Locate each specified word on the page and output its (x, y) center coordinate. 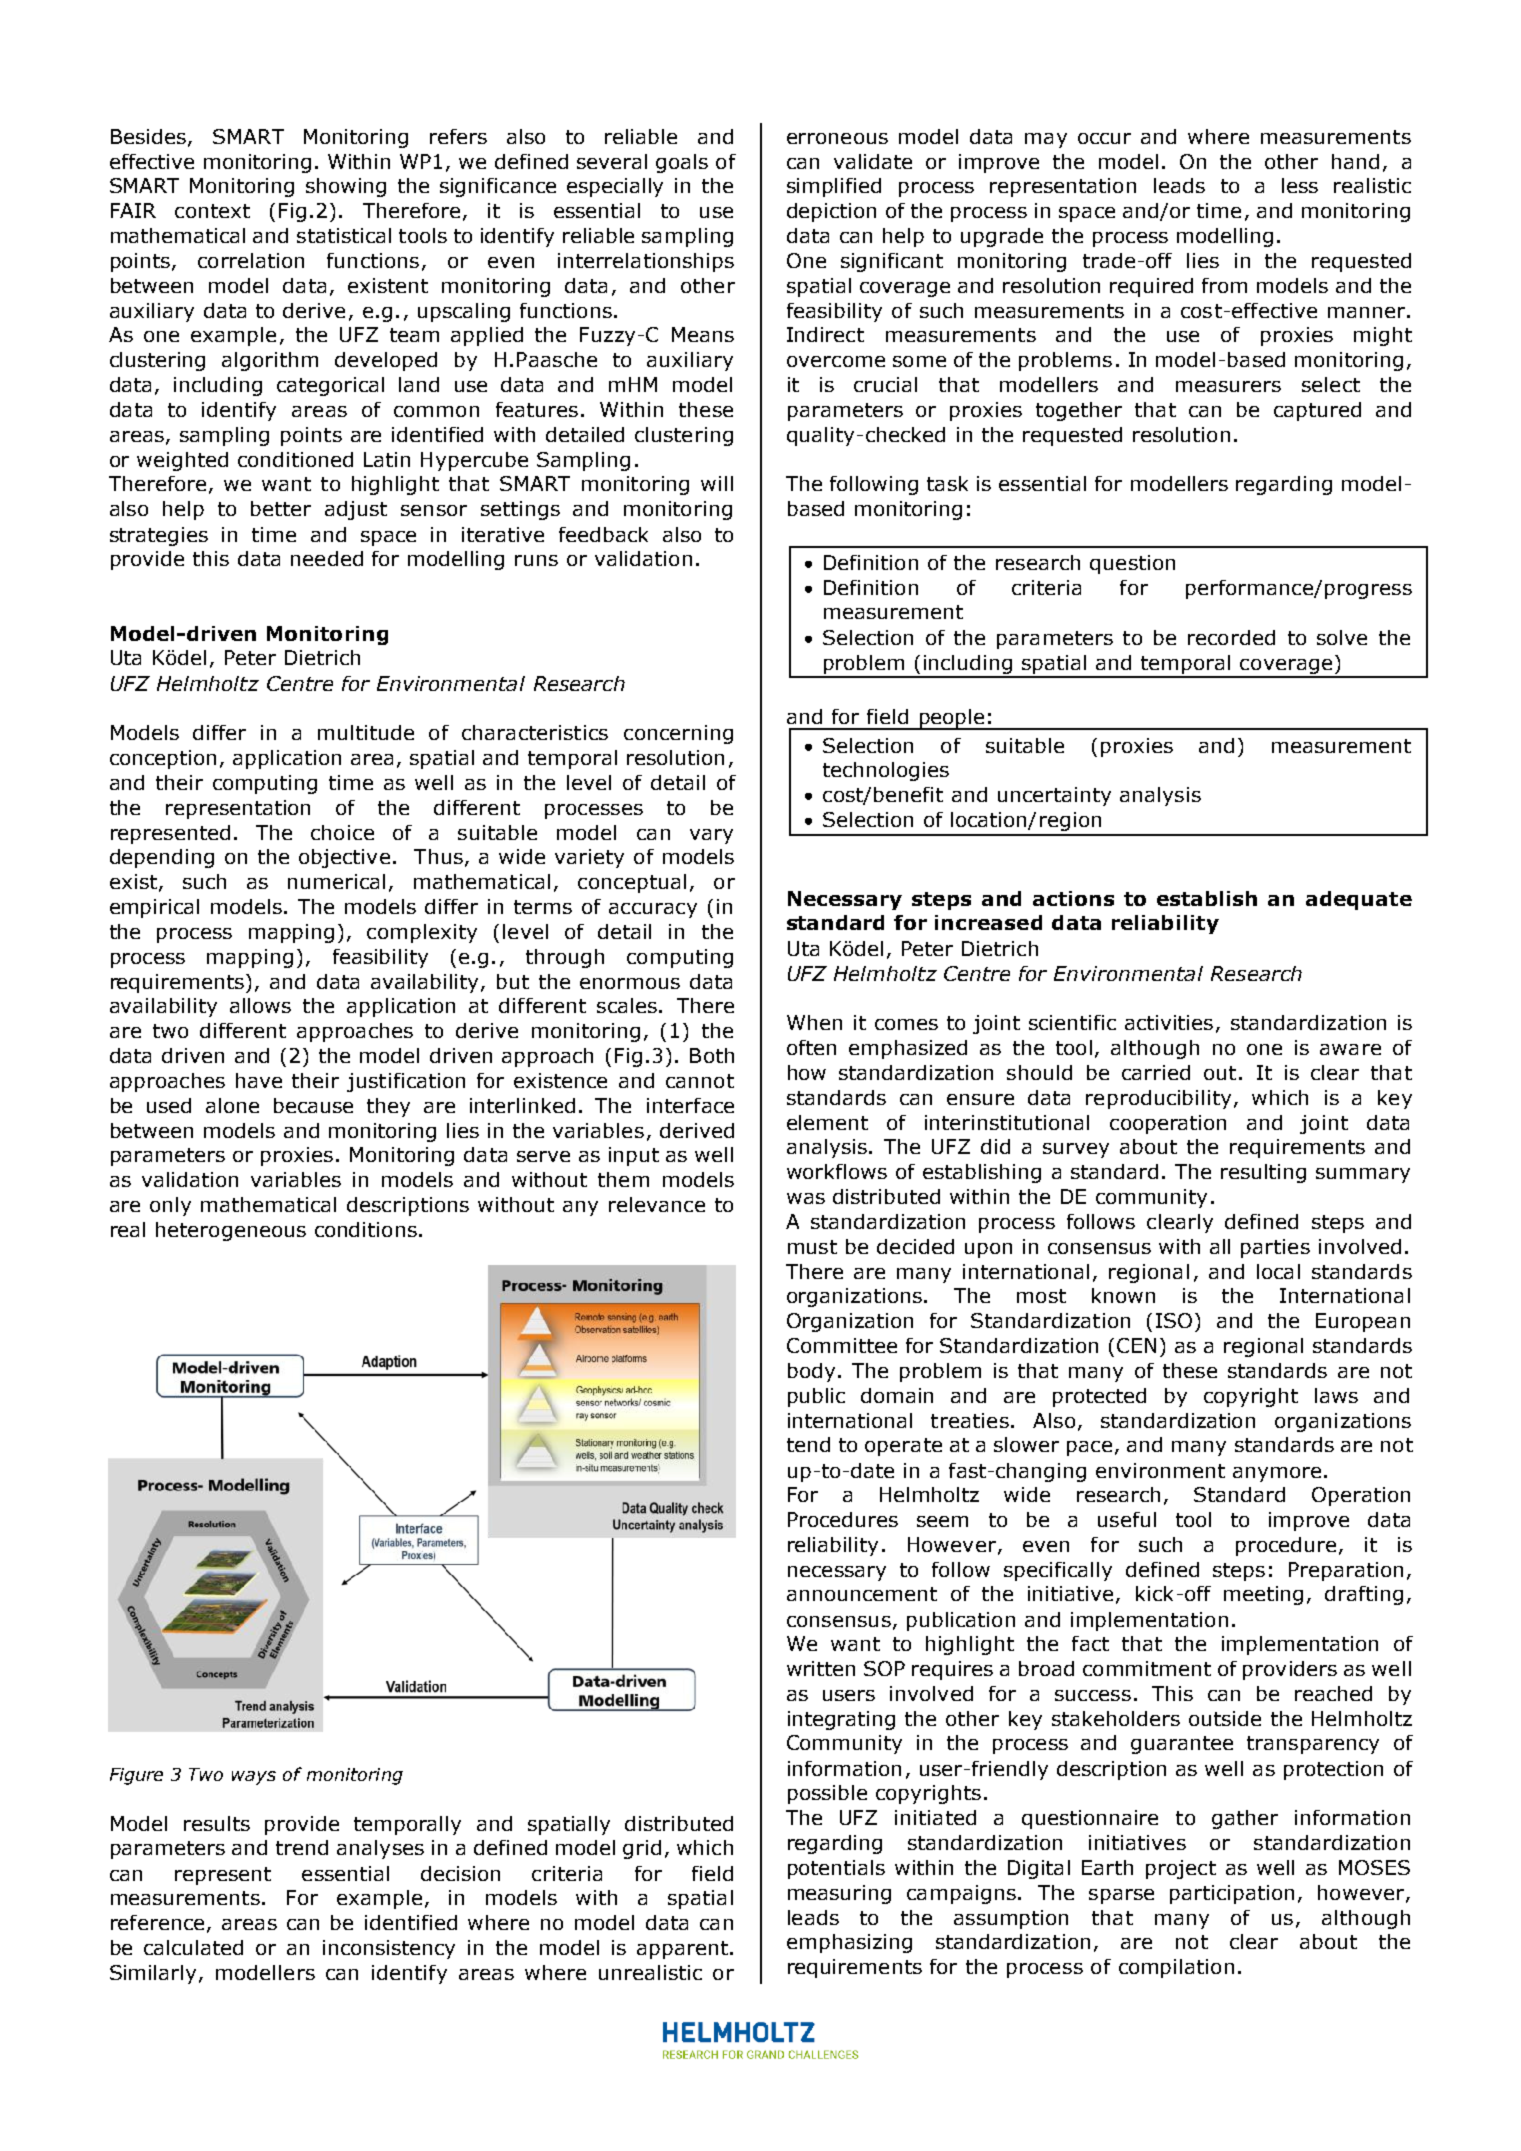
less (1300, 185)
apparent (682, 1950)
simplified (834, 187)
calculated (193, 1947)
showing (346, 187)
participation (1232, 1894)
